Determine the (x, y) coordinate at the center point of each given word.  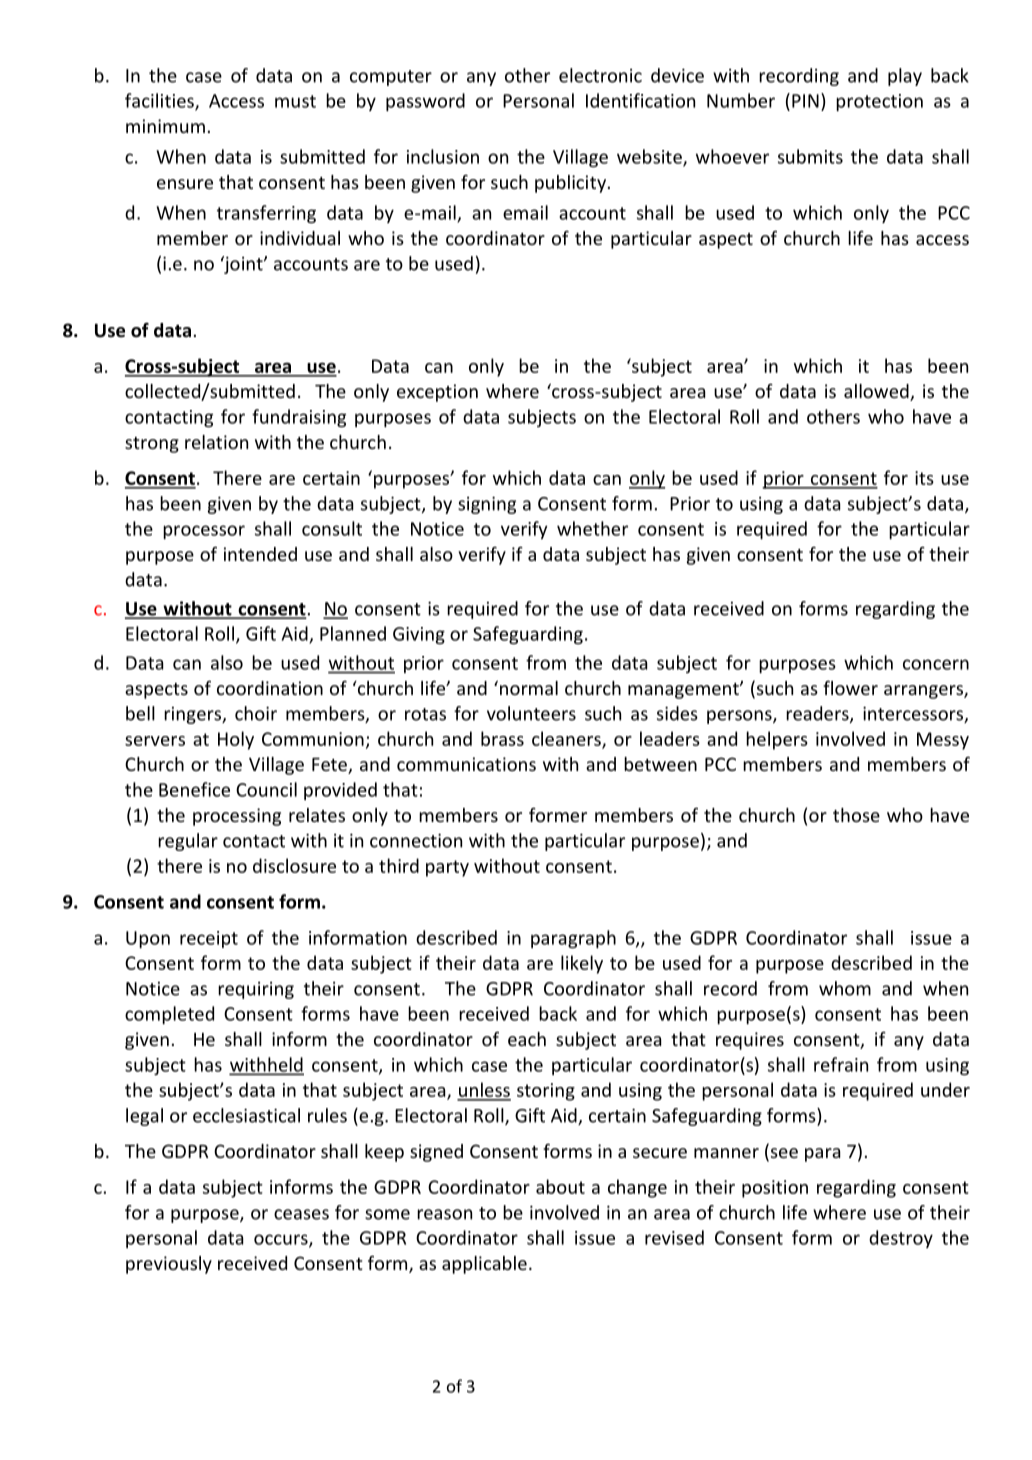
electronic (600, 75)
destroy (901, 1239)
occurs (282, 1240)
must (295, 101)
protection (879, 102)
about (560, 1186)
